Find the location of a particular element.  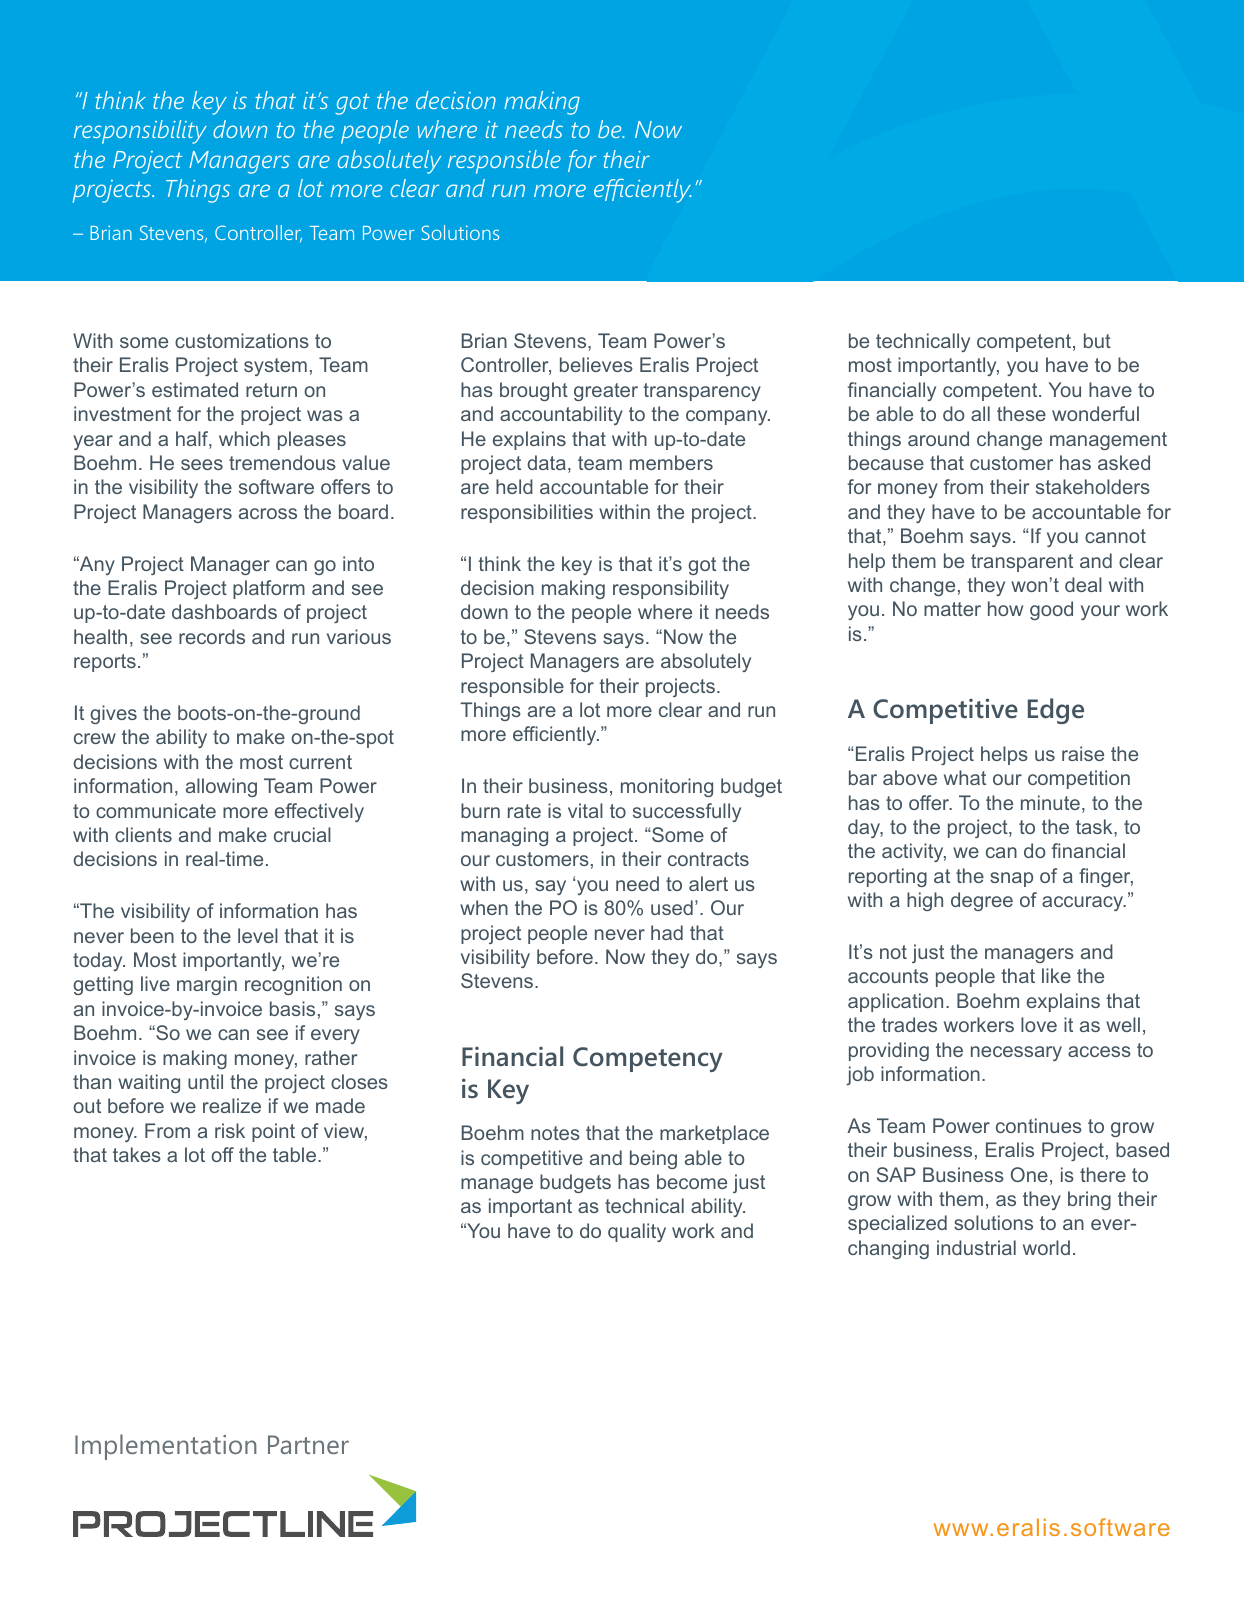

records is located at coordinates (212, 636).
